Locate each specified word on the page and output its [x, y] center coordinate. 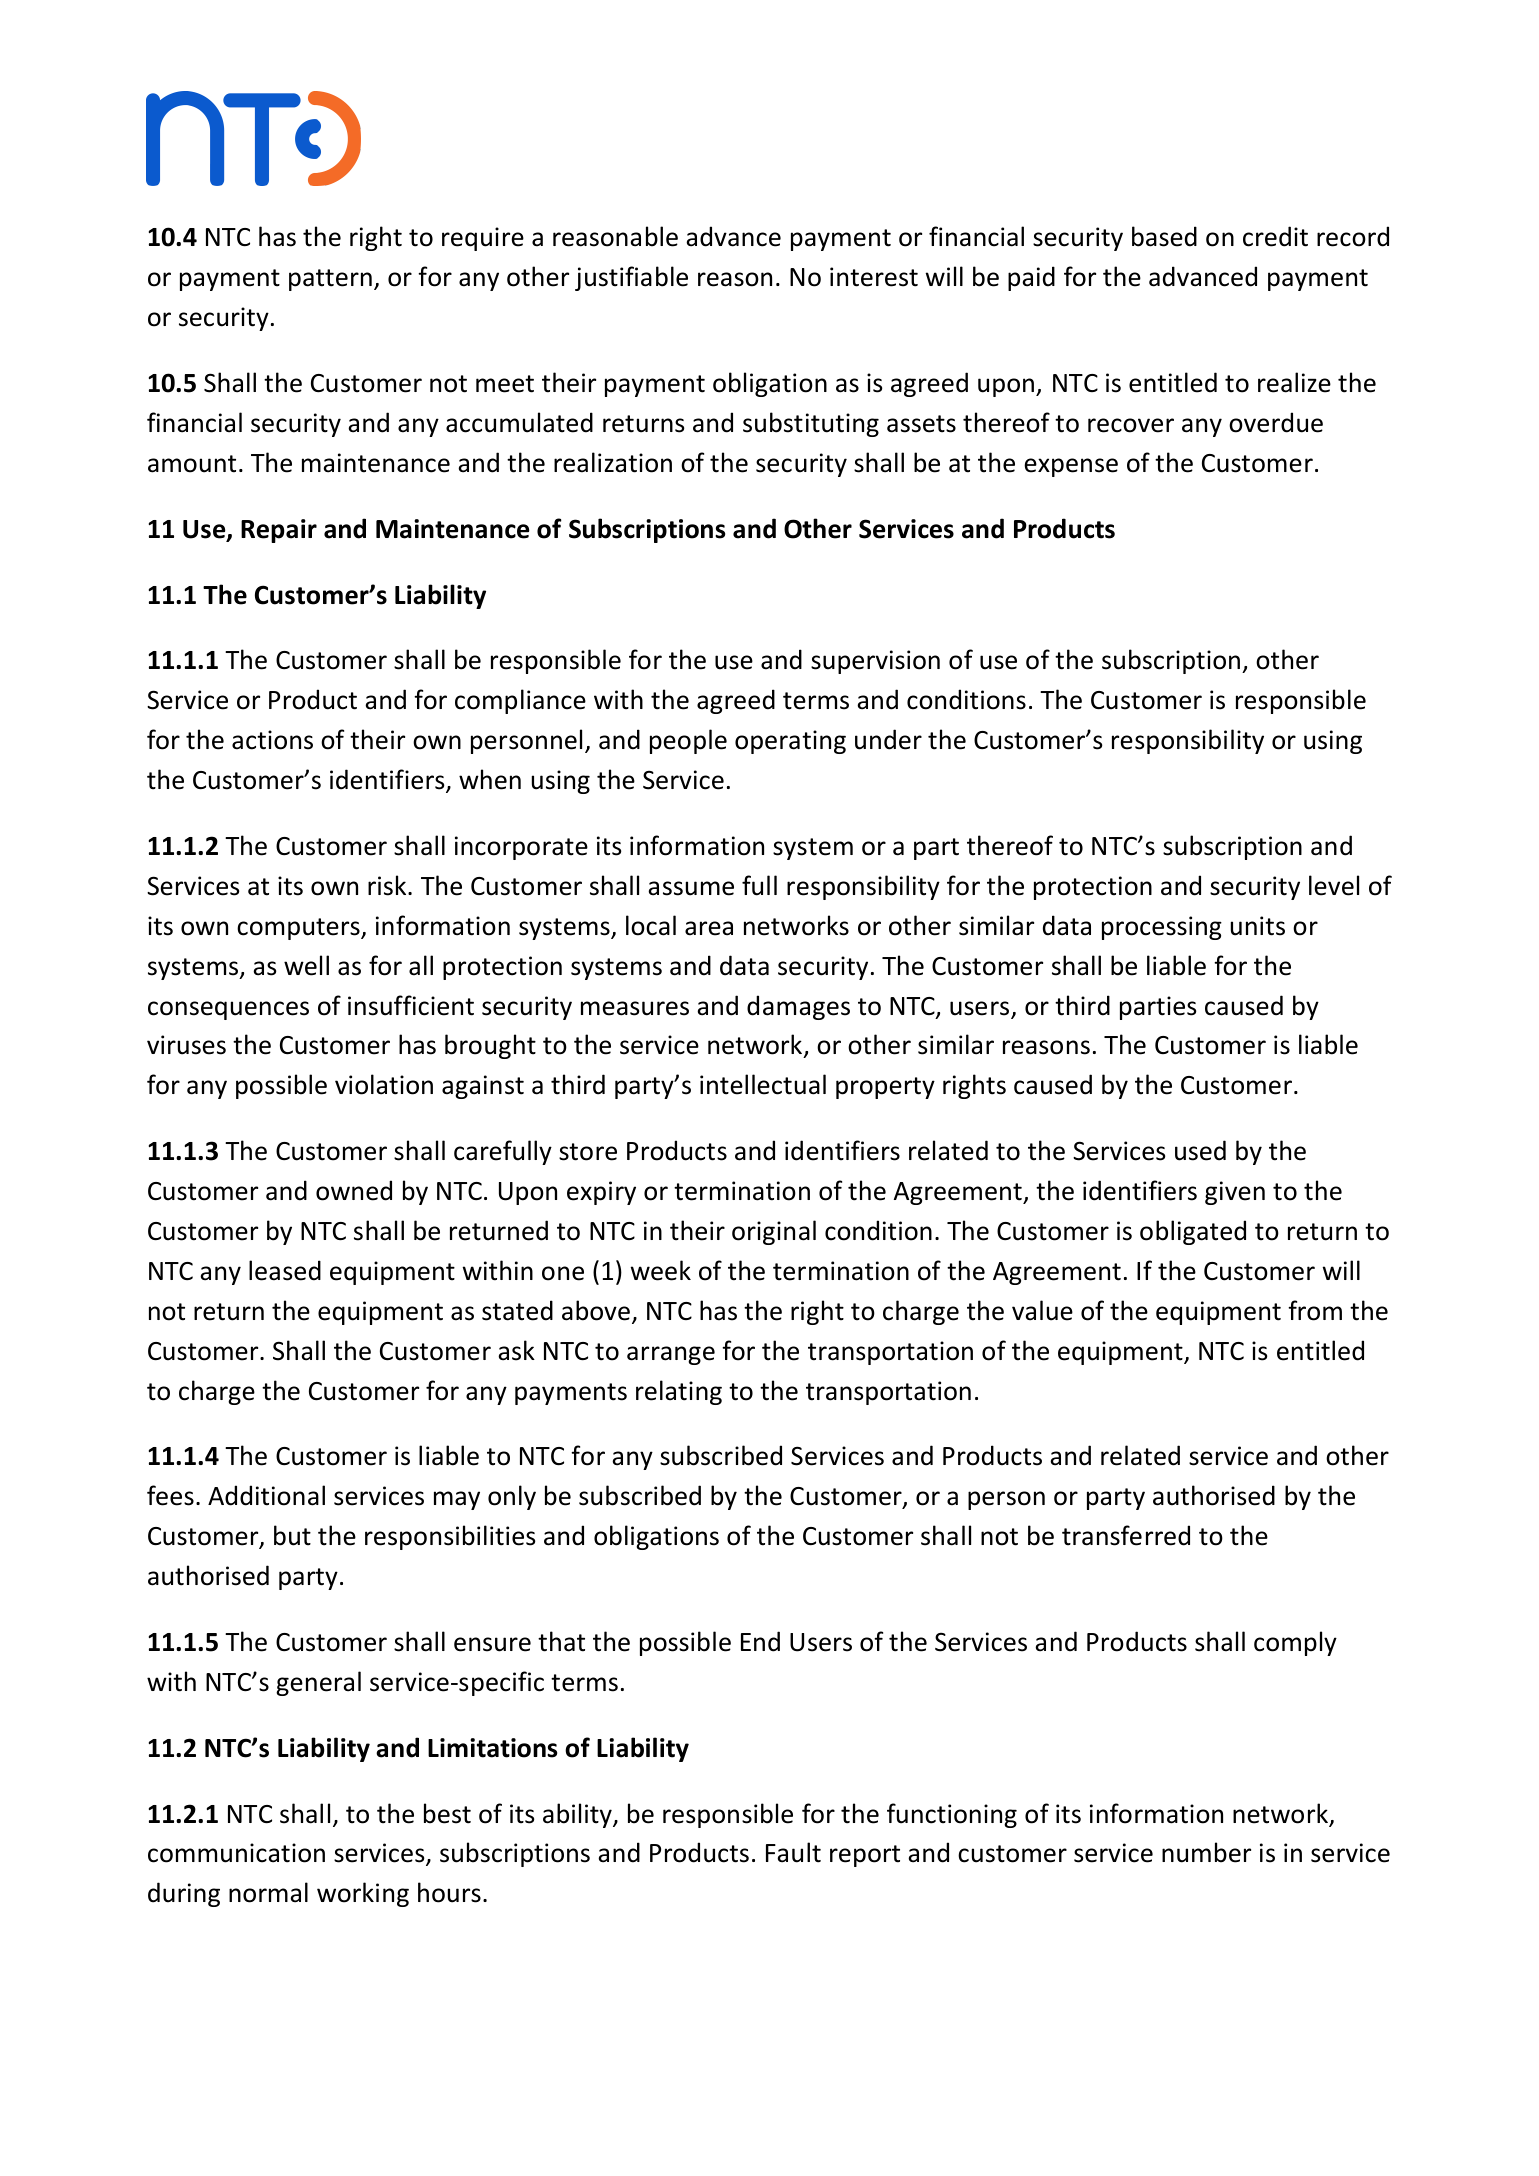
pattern [330, 280]
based [1164, 236]
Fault [793, 1852]
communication [236, 1853]
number [1206, 1852]
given [1235, 1193]
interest [874, 277]
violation [384, 1084]
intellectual [763, 1084]
